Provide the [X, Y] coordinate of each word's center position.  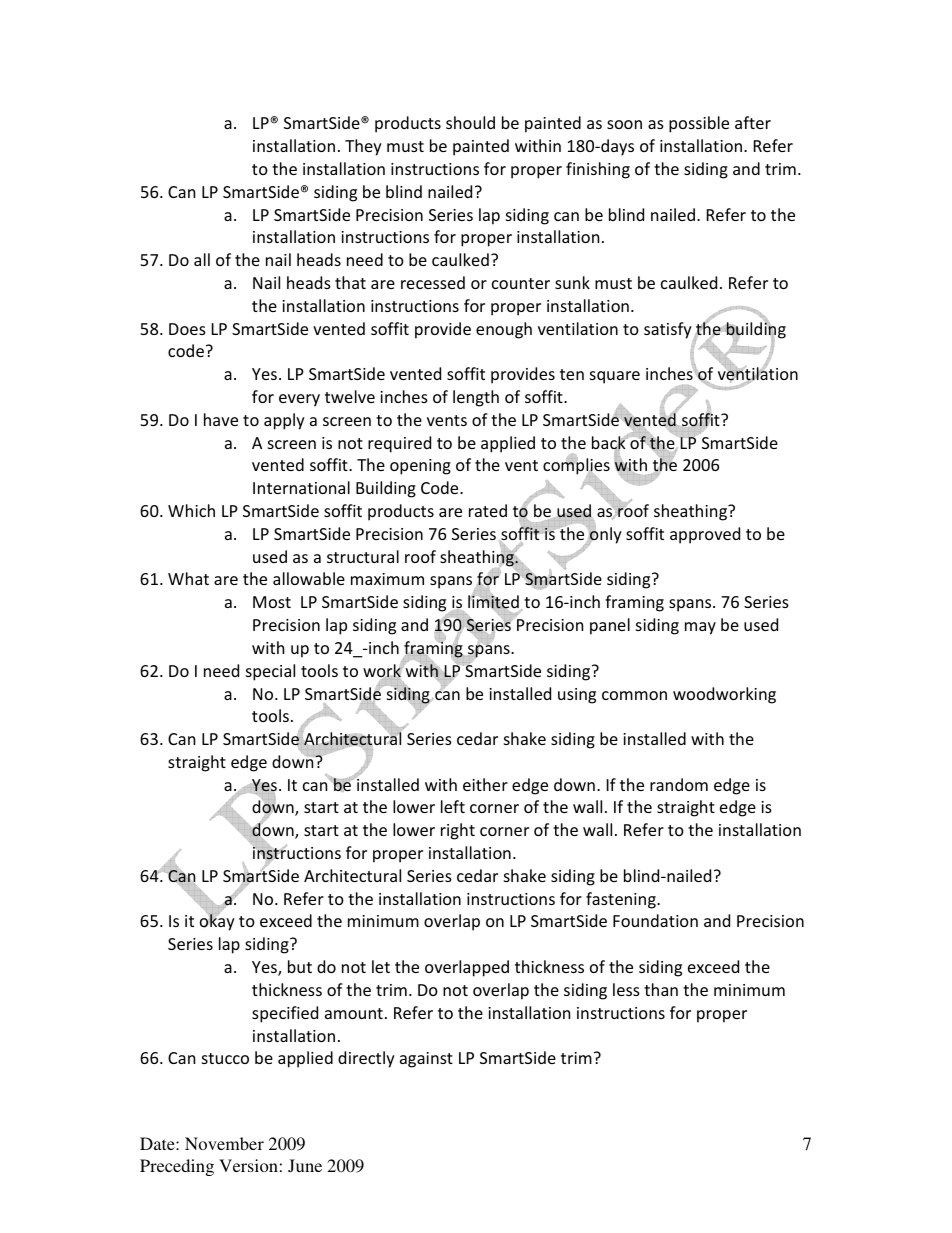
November [224, 1143]
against [426, 1060]
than [661, 989]
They [363, 147]
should [470, 122]
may [700, 628]
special [270, 672]
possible [699, 124]
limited [493, 602]
